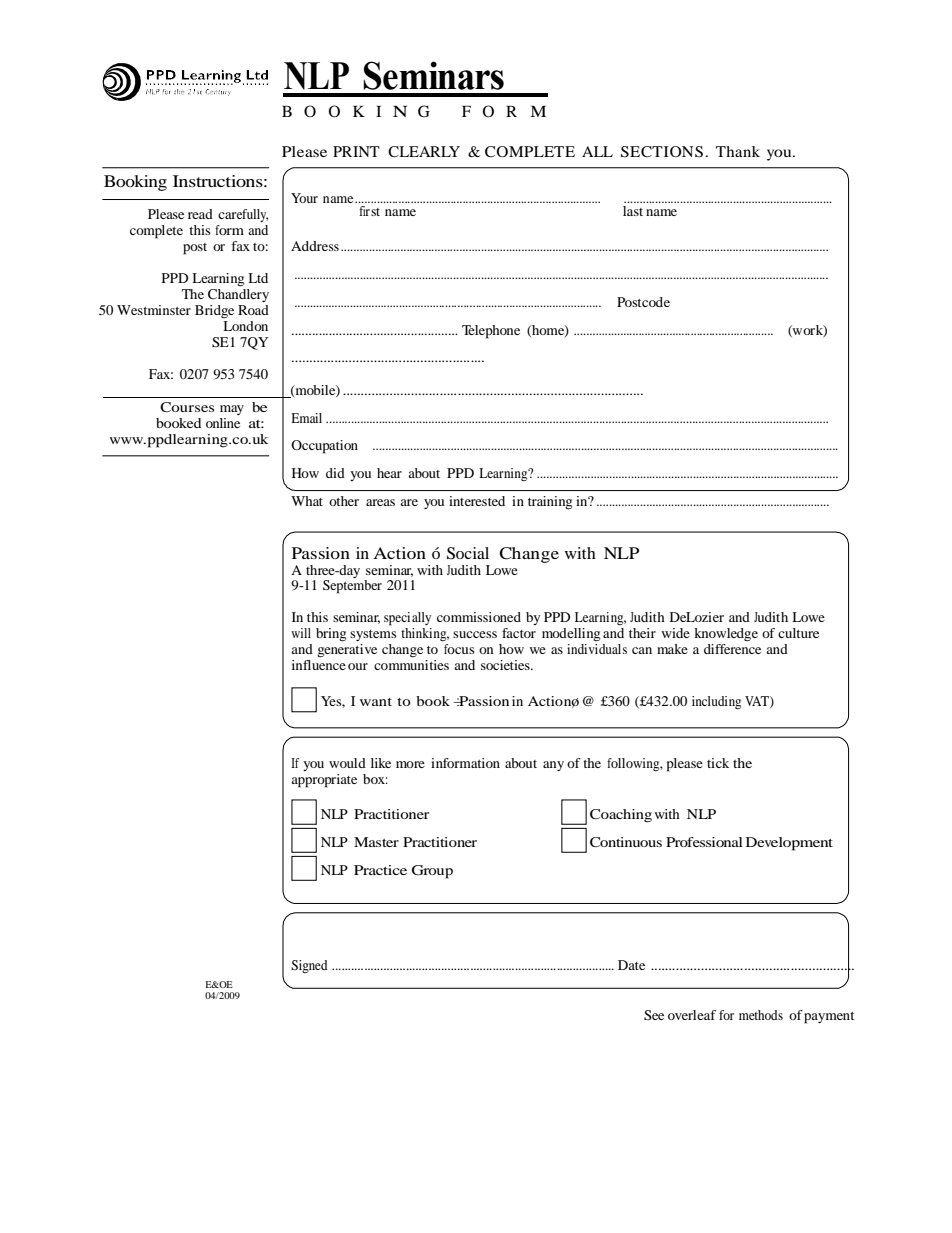 The width and height of the screenshot is (952, 1233). I want to click on training, so click(550, 503).
